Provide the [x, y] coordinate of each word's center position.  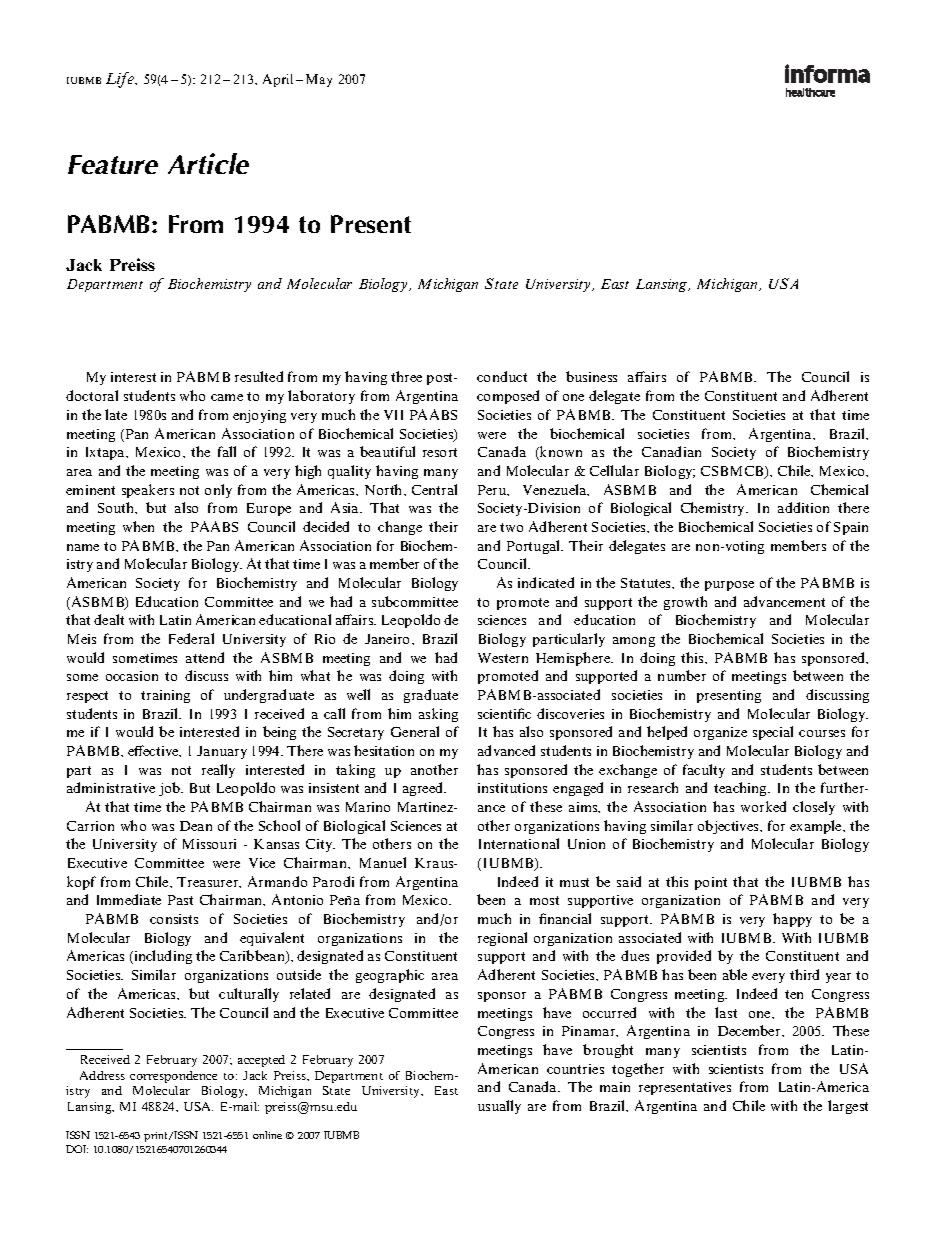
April [278, 80]
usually [499, 1107]
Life [121, 80]
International [519, 843]
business [591, 376]
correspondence [173, 1077]
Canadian [671, 451]
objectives [729, 827]
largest [848, 1107]
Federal [191, 638]
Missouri [209, 844]
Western [503, 658]
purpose [729, 586]
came [227, 397]
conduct [502, 376]
